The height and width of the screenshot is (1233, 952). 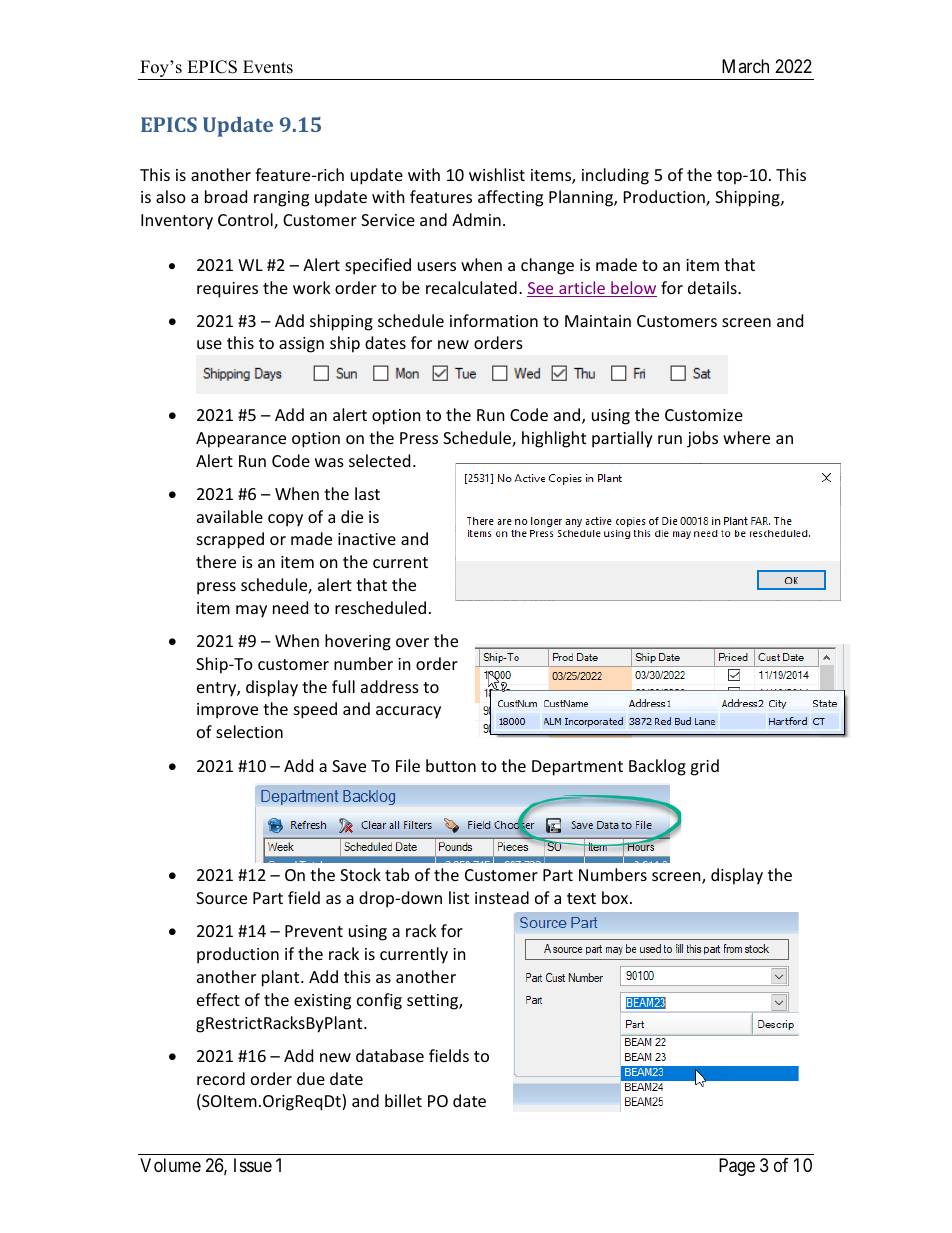 What do you see at coordinates (737, 1167) in the screenshot?
I see `Page` at bounding box center [737, 1167].
